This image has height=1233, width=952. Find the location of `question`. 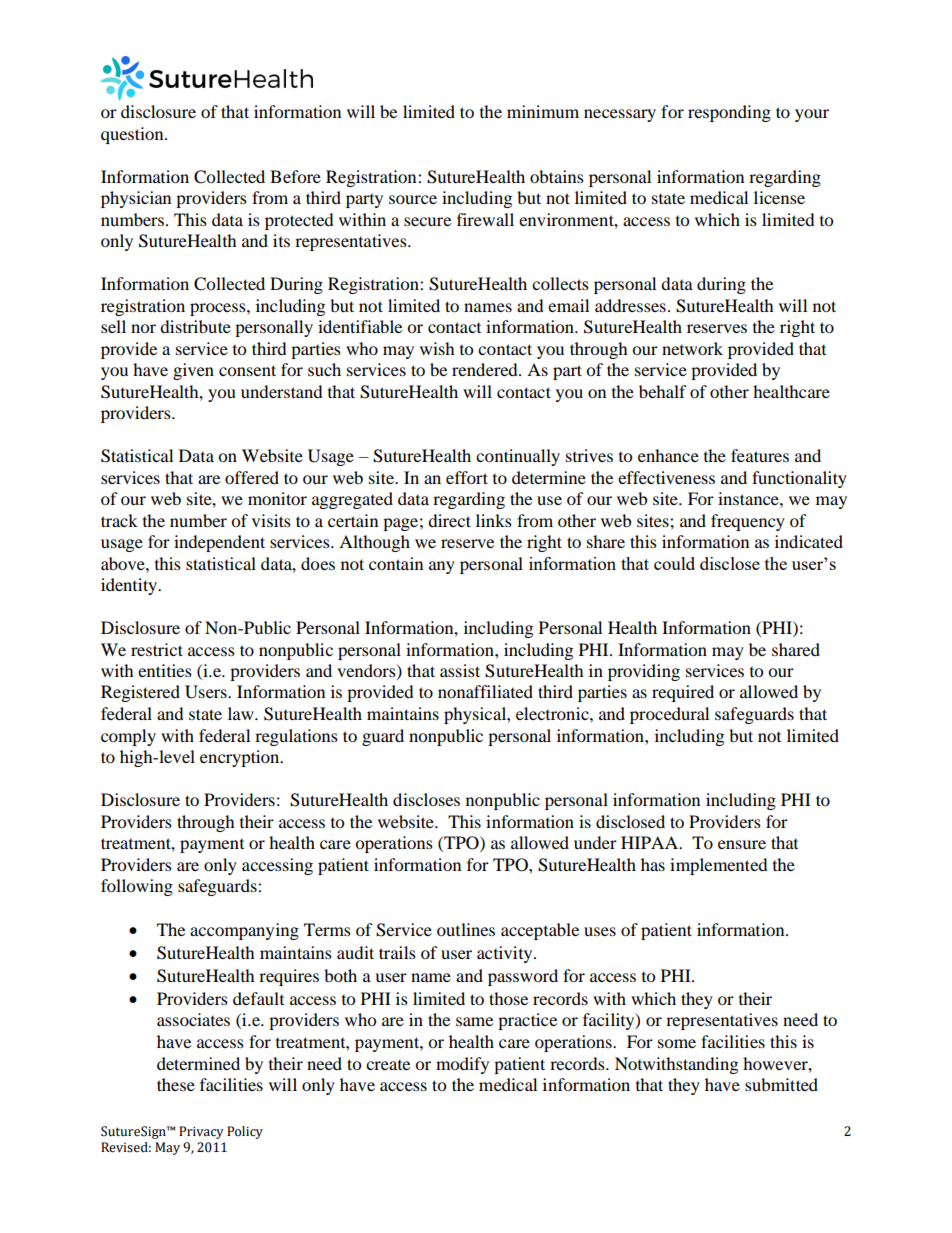

question is located at coordinates (133, 135).
